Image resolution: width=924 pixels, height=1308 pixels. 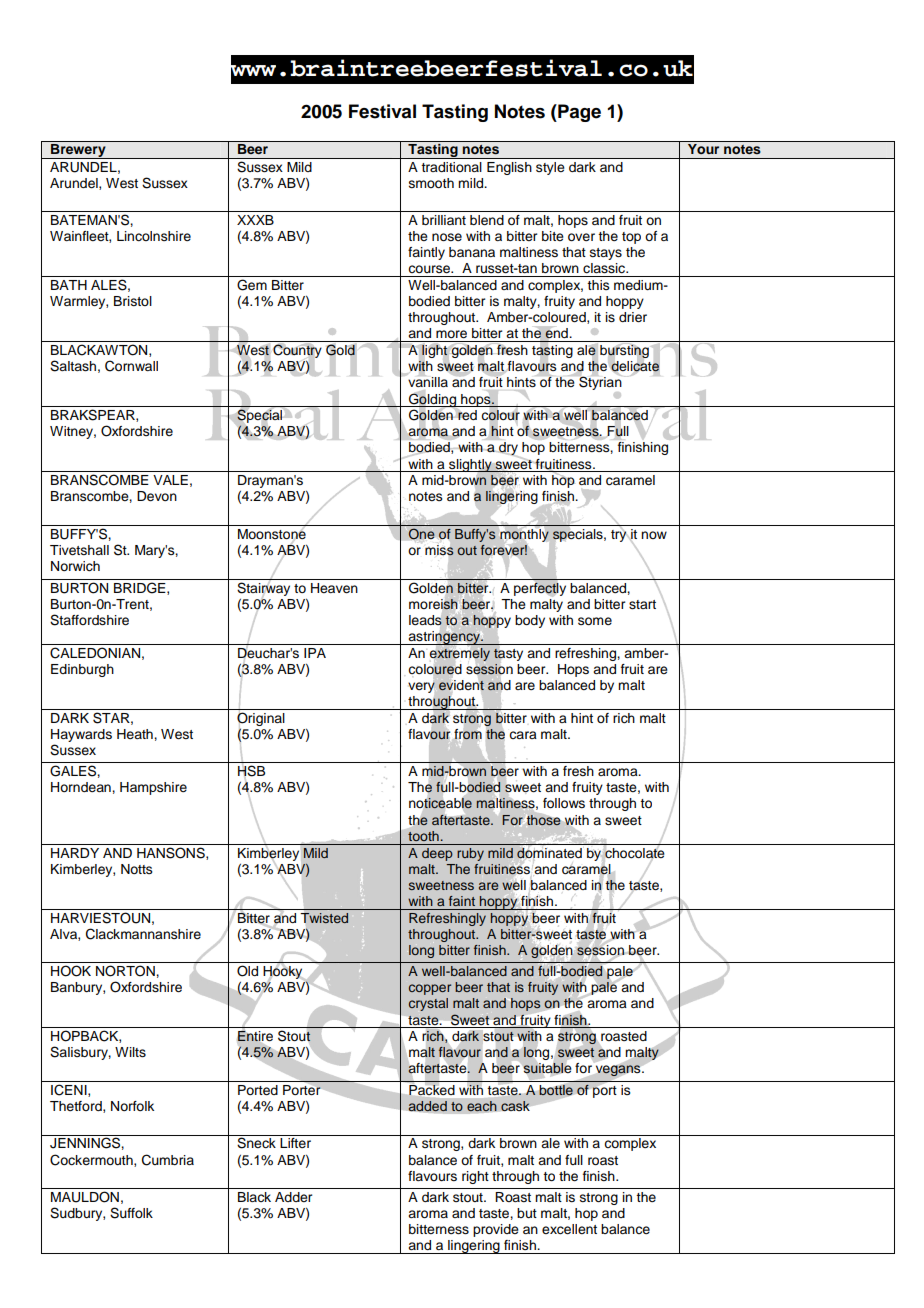 What do you see at coordinates (78, 151) in the image?
I see `Brewery` at bounding box center [78, 151].
